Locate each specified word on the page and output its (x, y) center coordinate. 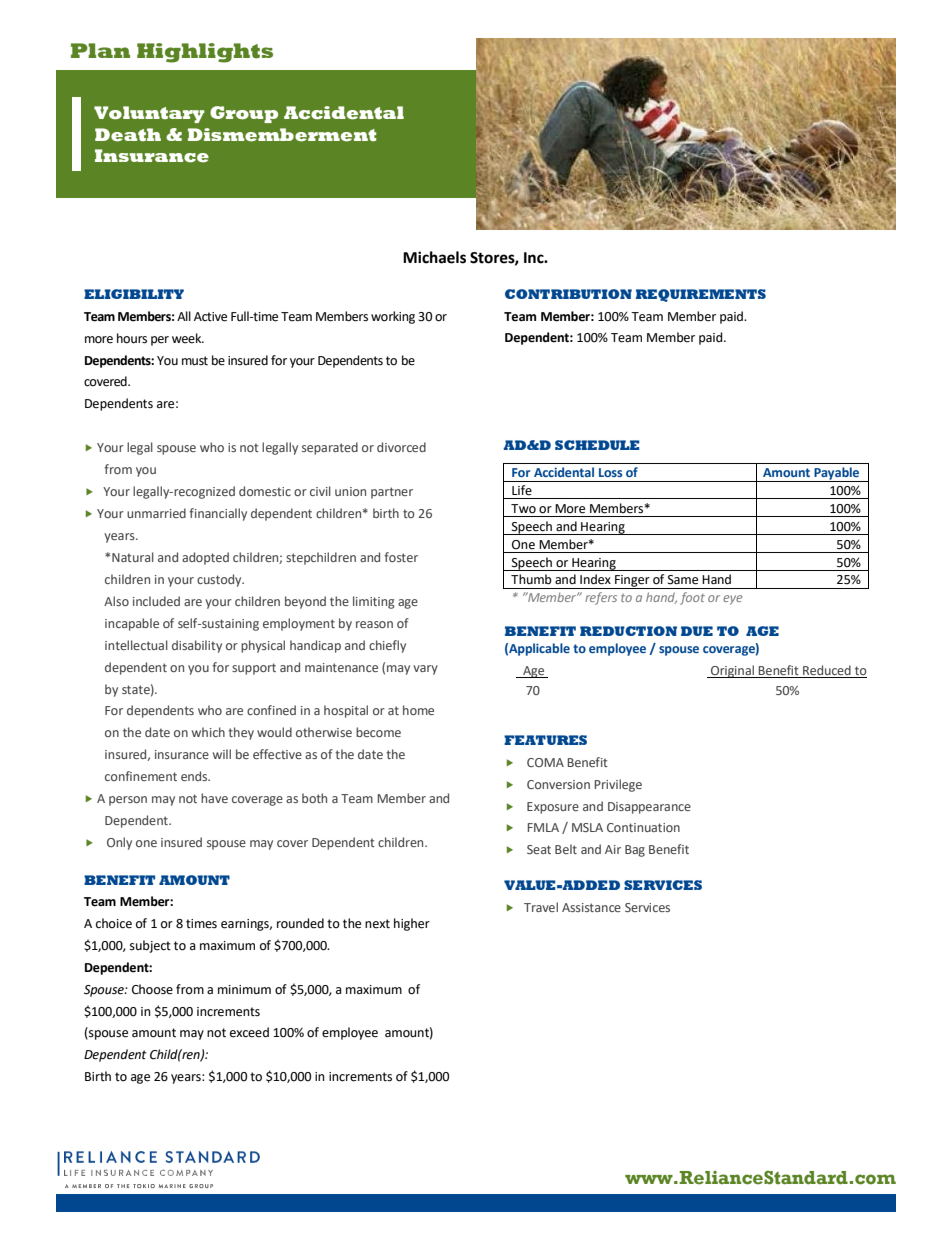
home (418, 710)
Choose (152, 989)
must (195, 361)
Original (732, 671)
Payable (837, 474)
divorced (401, 447)
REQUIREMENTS (701, 295)
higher (412, 924)
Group (244, 114)
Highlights (205, 53)
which (208, 732)
